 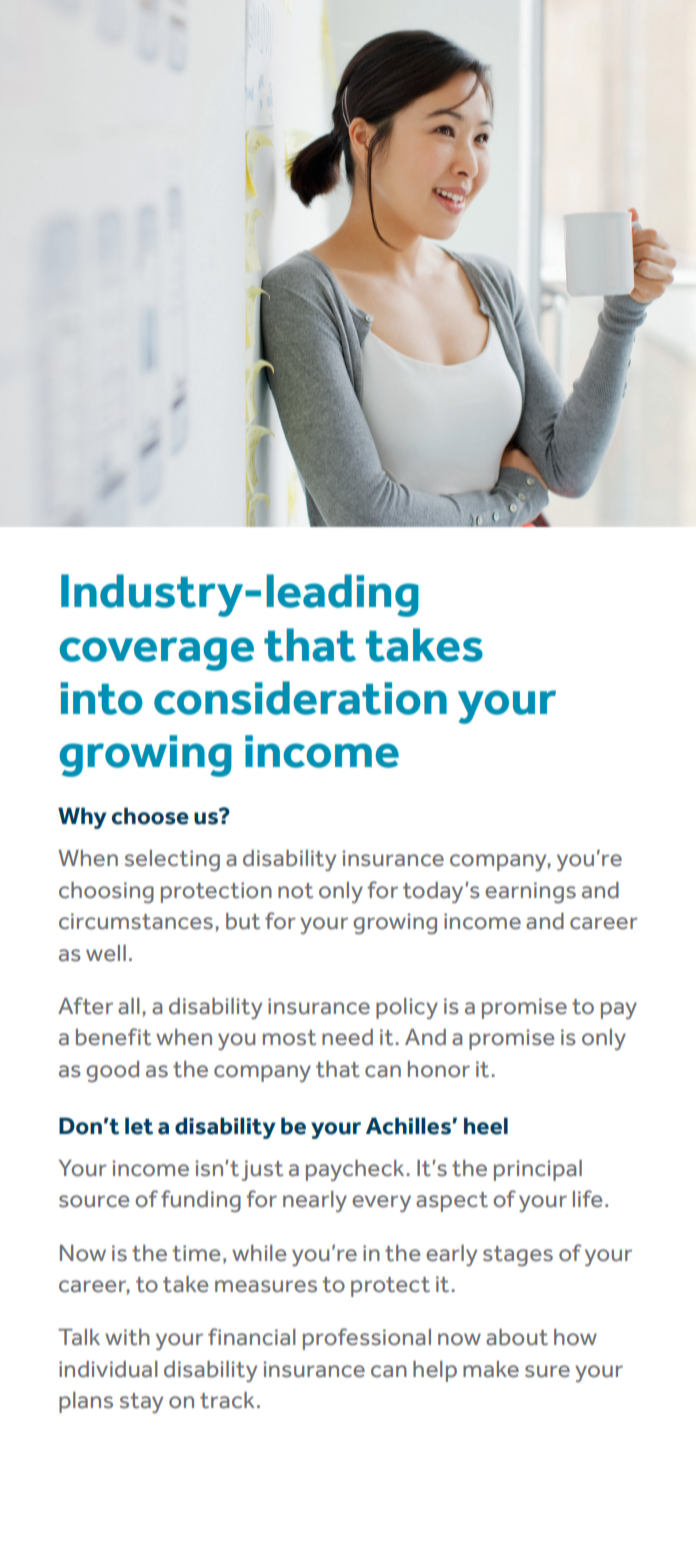 I want to click on coverage, so click(x=156, y=654).
